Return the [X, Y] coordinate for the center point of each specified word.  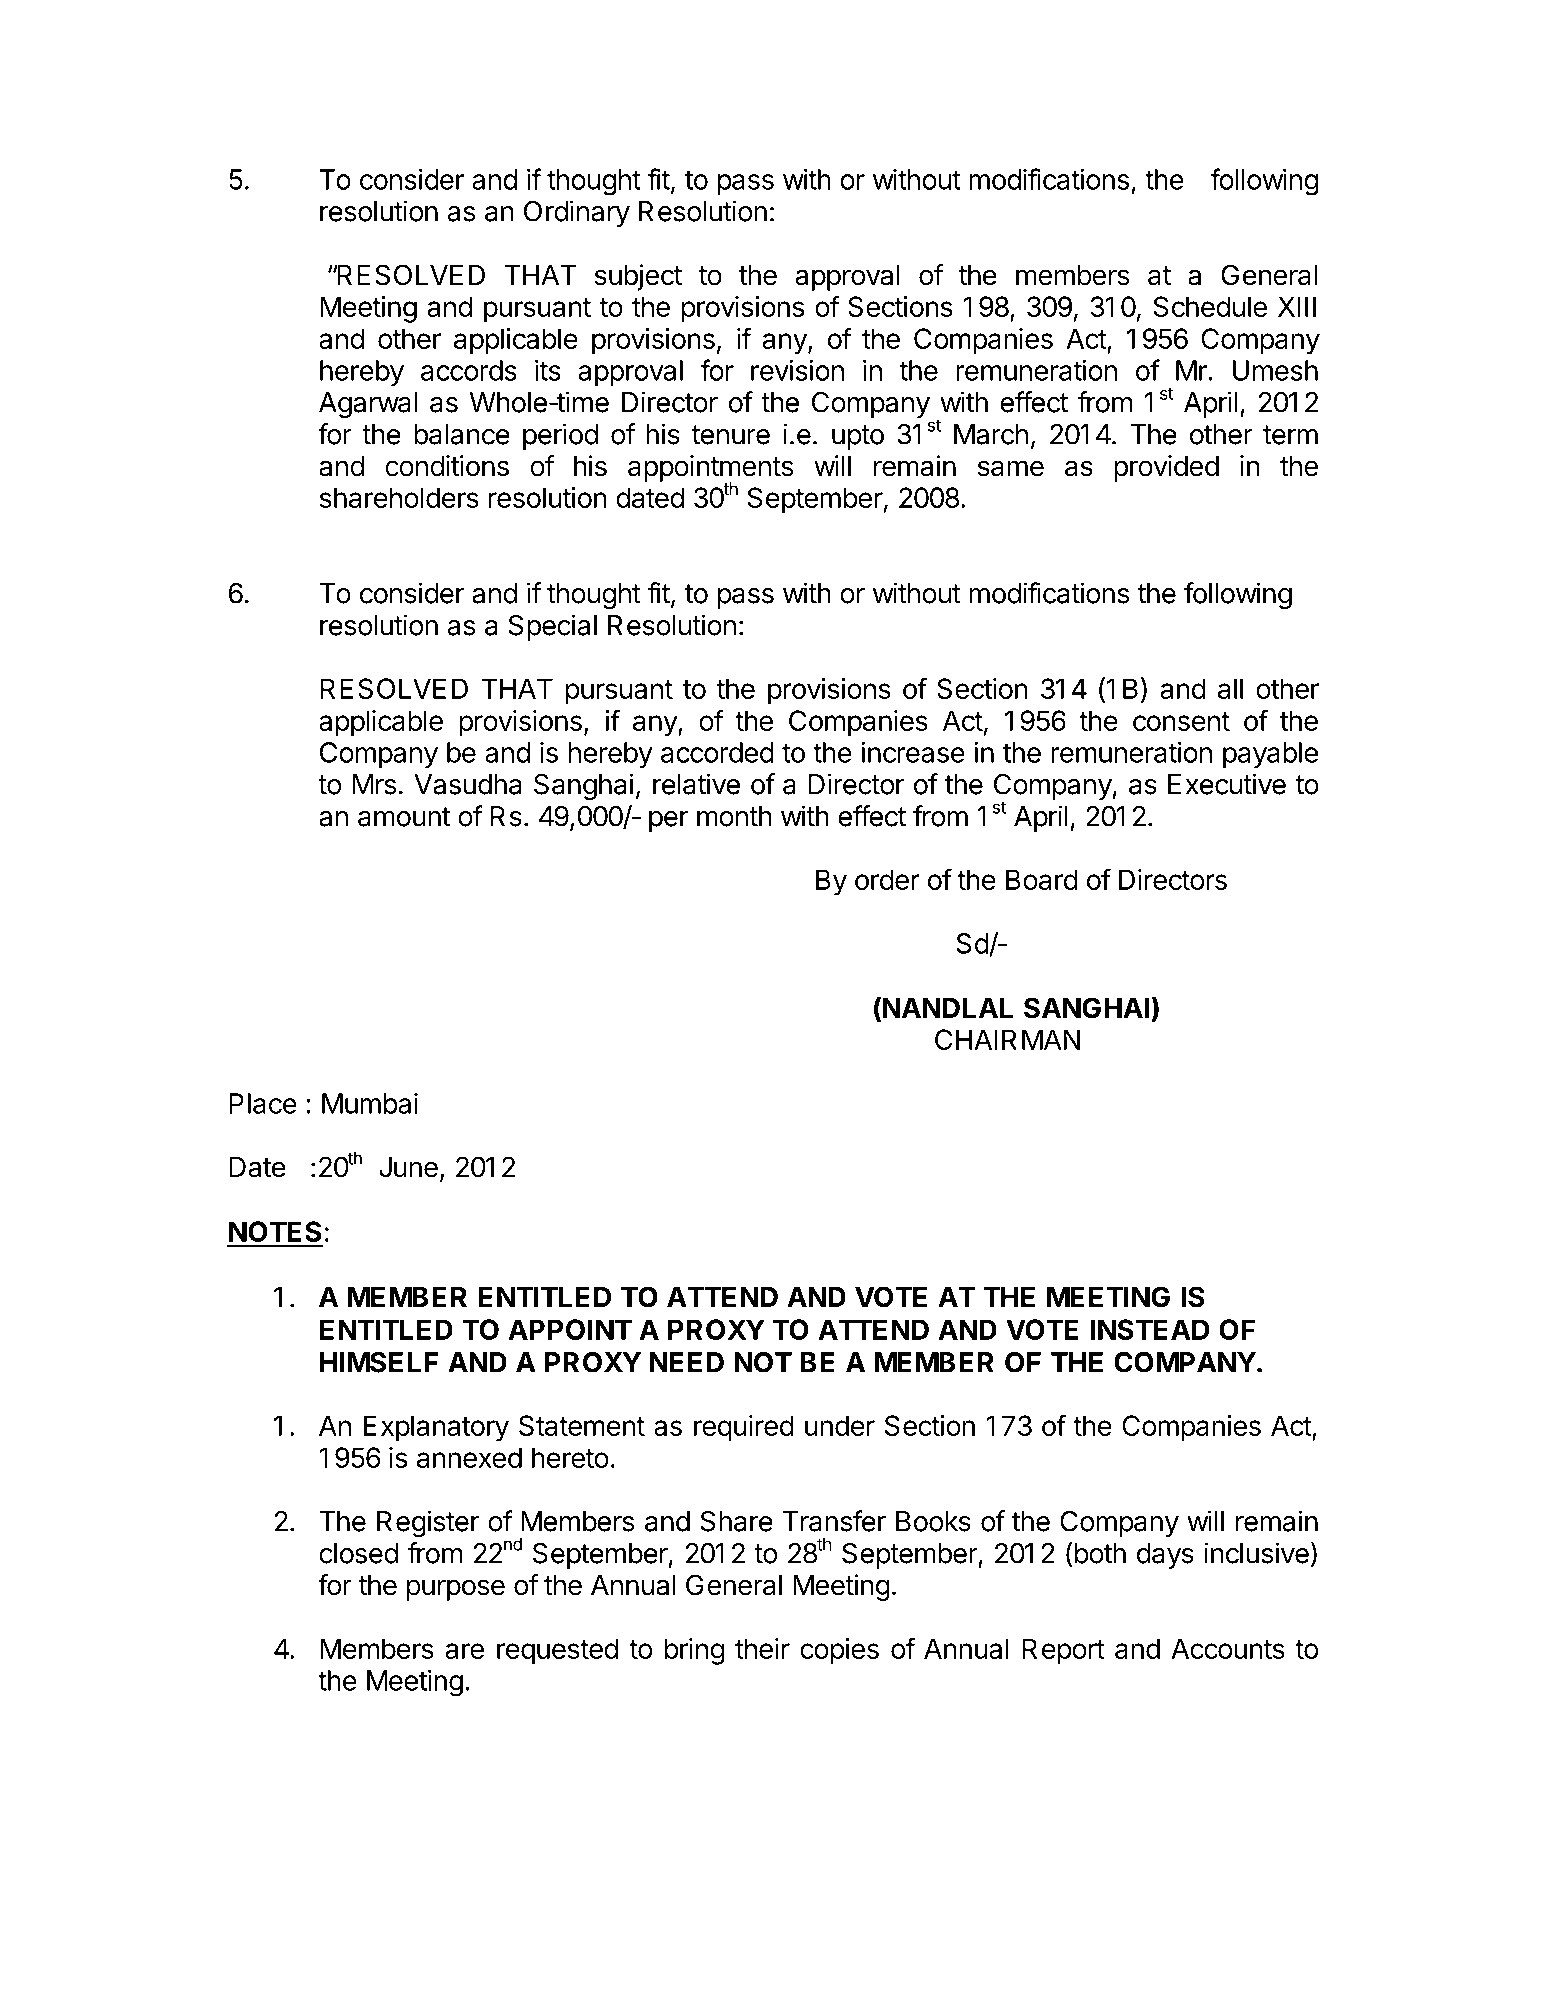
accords [469, 370]
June [408, 1167]
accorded [717, 752]
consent [1181, 721]
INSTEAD [1150, 1329]
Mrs [374, 784]
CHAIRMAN [1007, 1039]
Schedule [1210, 306]
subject [638, 277]
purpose [456, 1590]
